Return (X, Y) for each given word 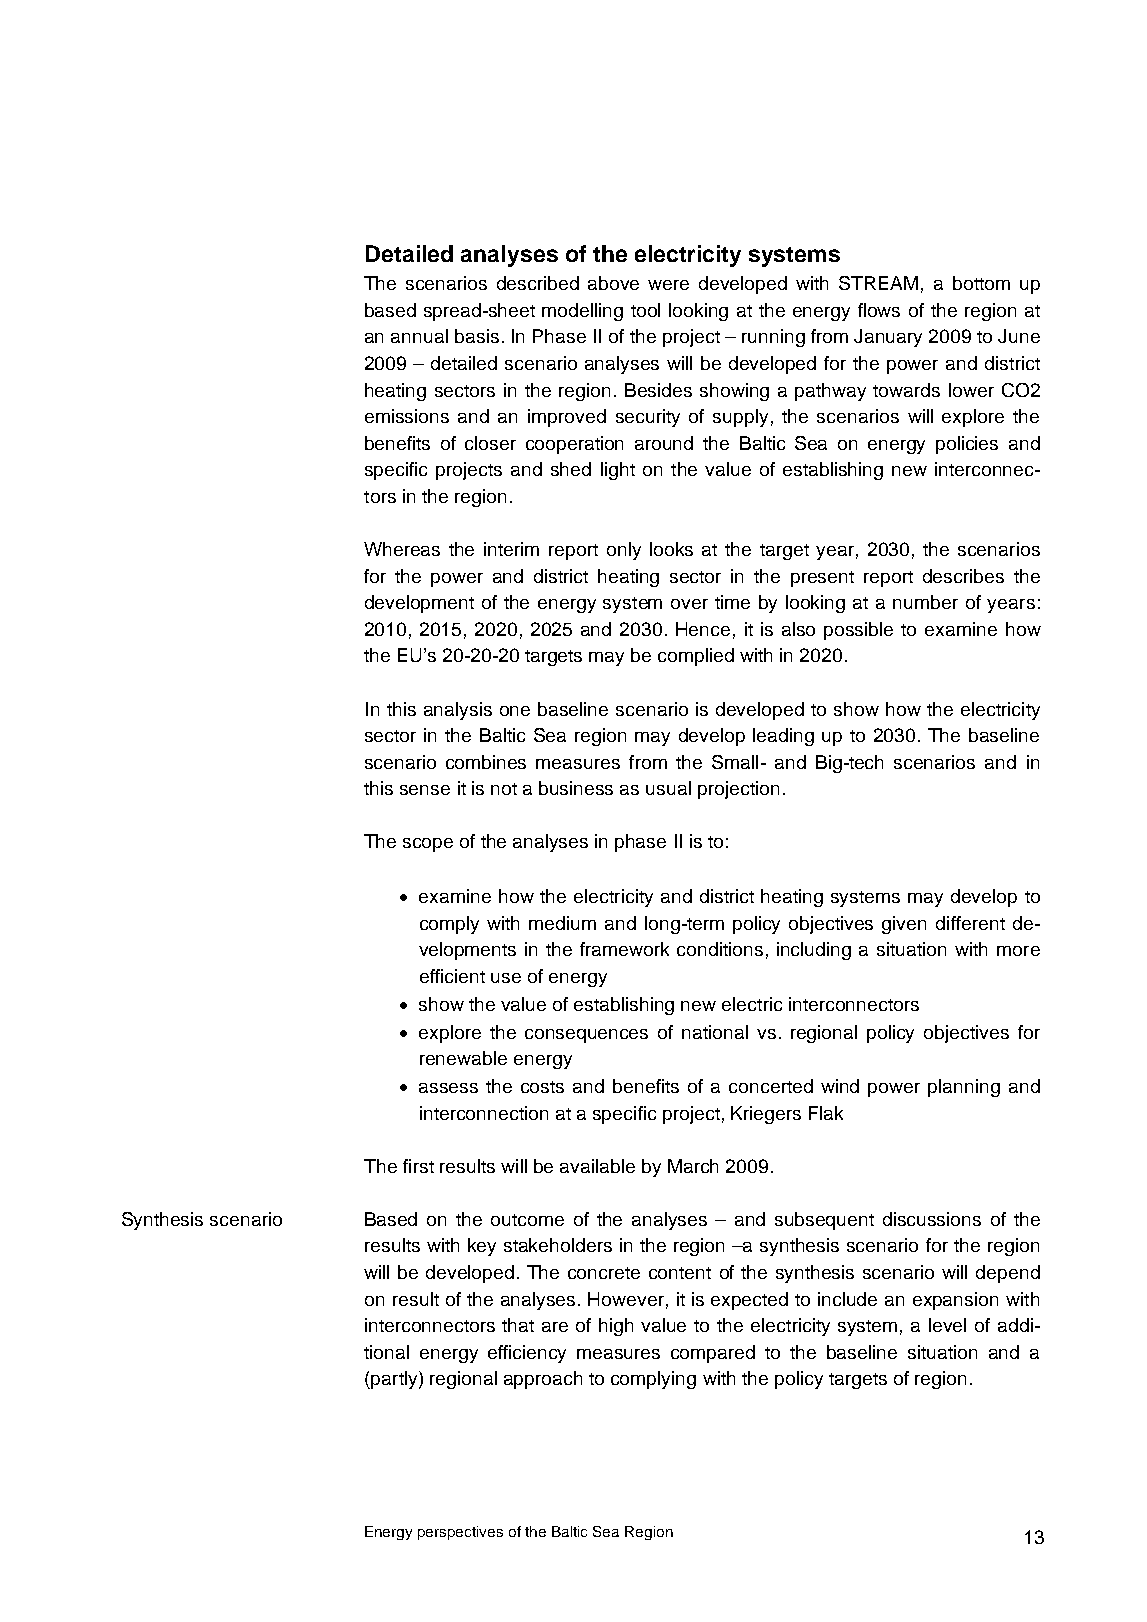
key (482, 1247)
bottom (981, 283)
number (925, 602)
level (947, 1325)
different (970, 923)
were (668, 285)
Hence (703, 629)
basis (477, 336)
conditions (720, 949)
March (693, 1166)
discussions (932, 1219)
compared (713, 1354)
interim (511, 549)
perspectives (460, 1533)
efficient (452, 976)
